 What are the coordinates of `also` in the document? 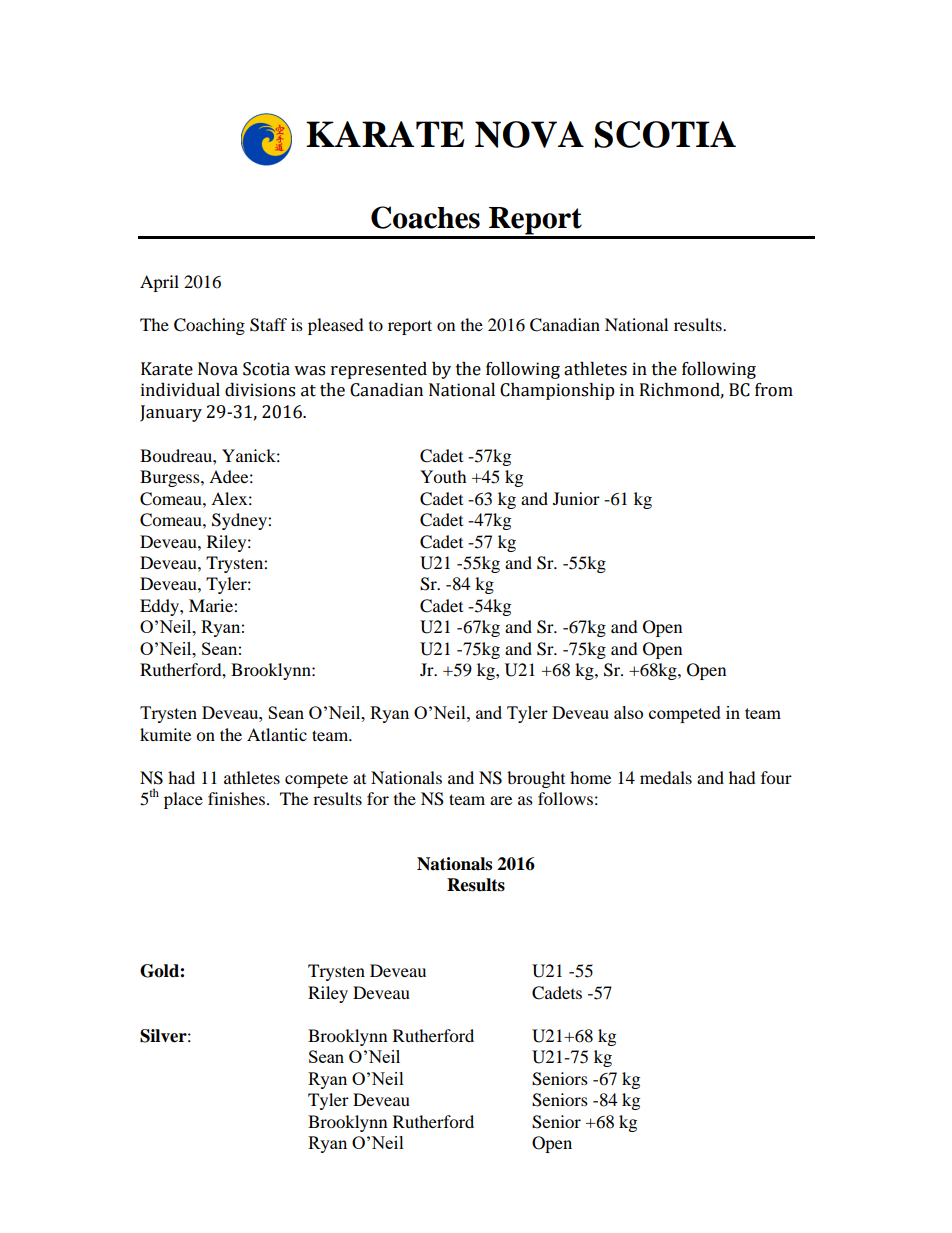 It's located at (628, 712).
